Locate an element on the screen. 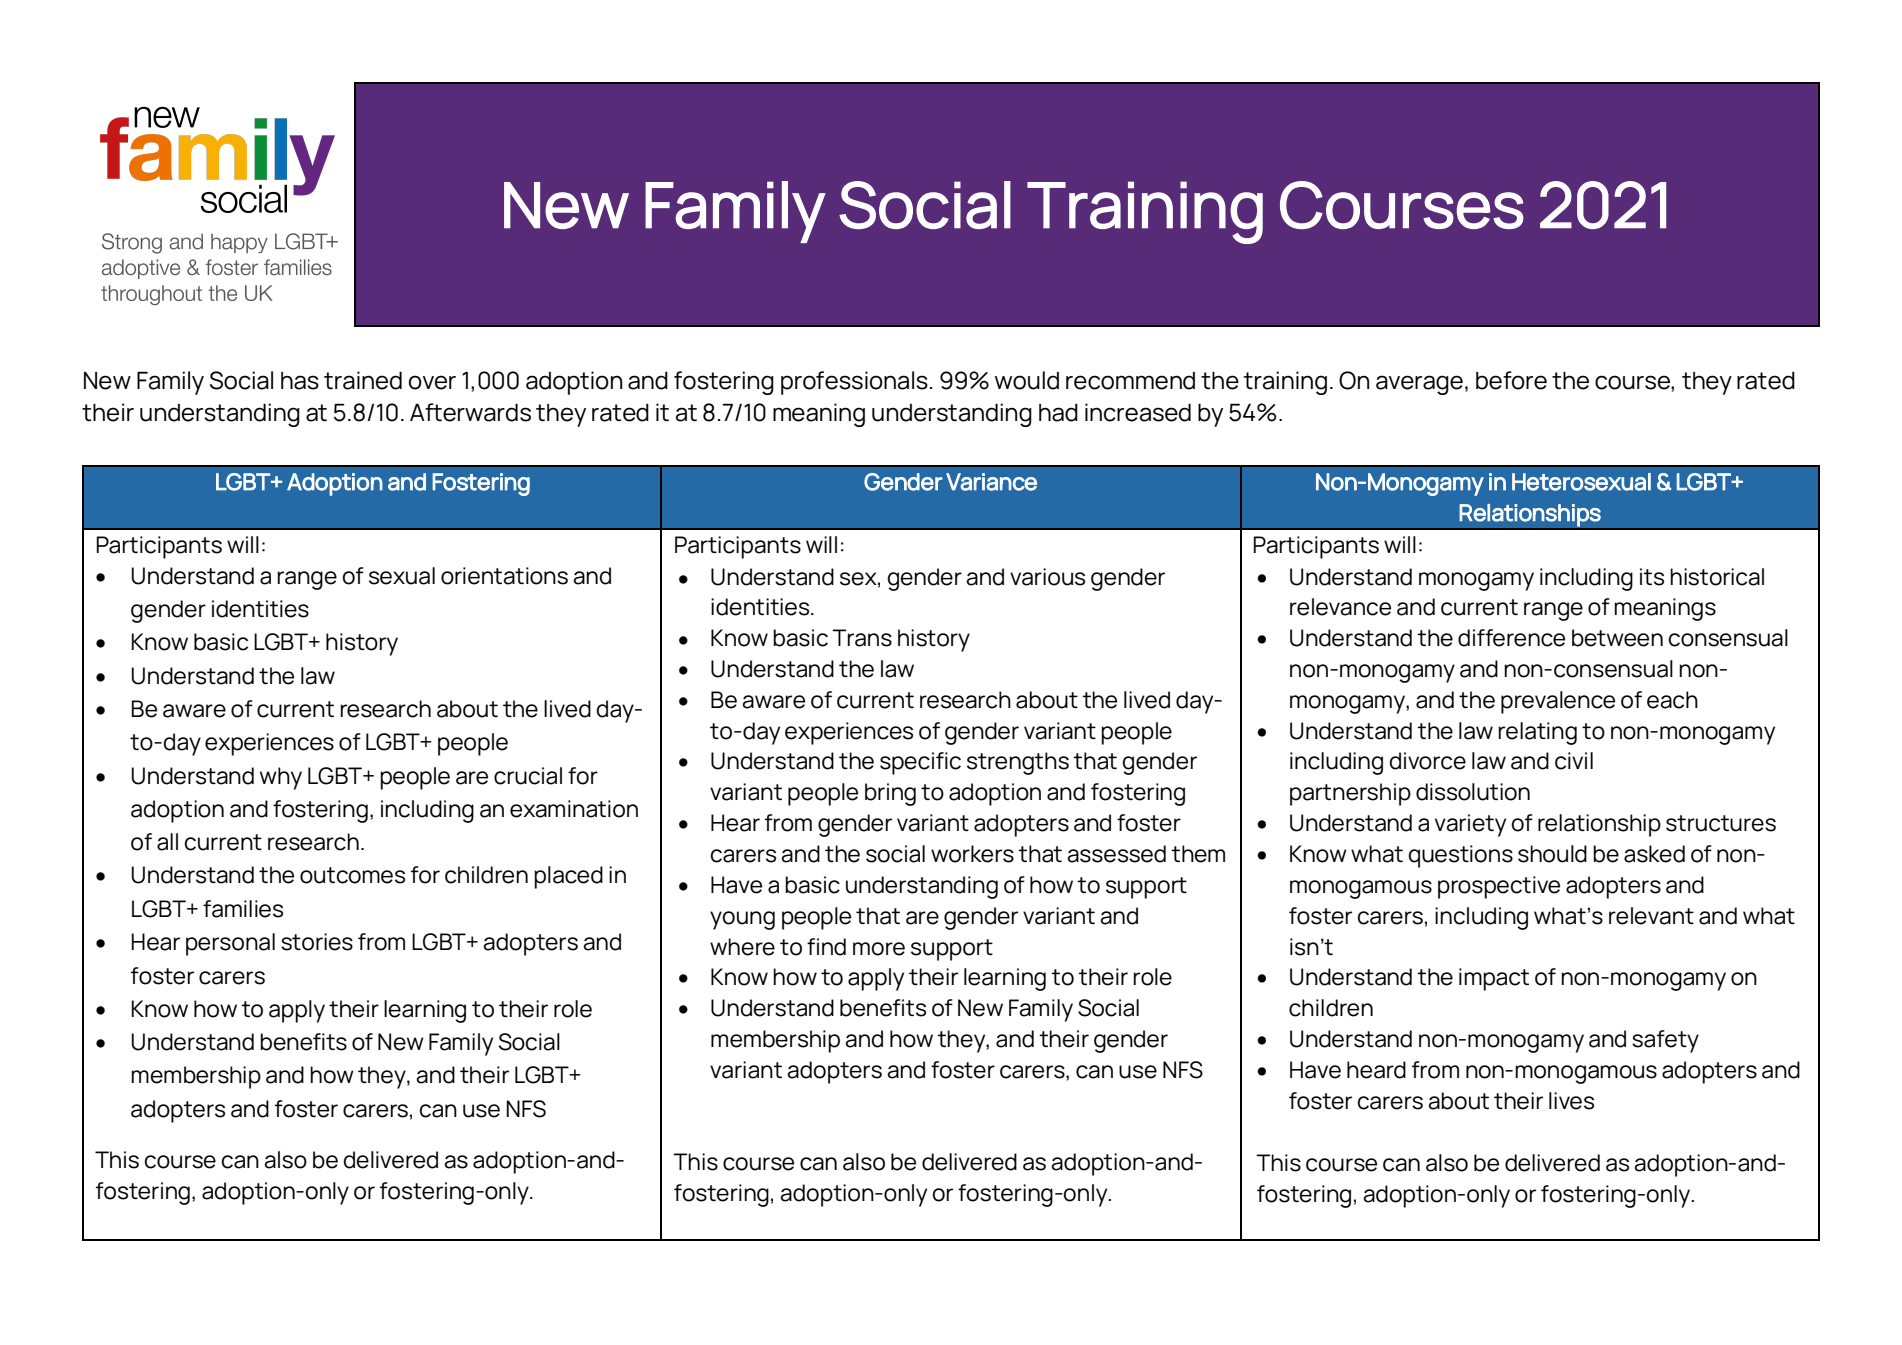  before is located at coordinates (1511, 380).
